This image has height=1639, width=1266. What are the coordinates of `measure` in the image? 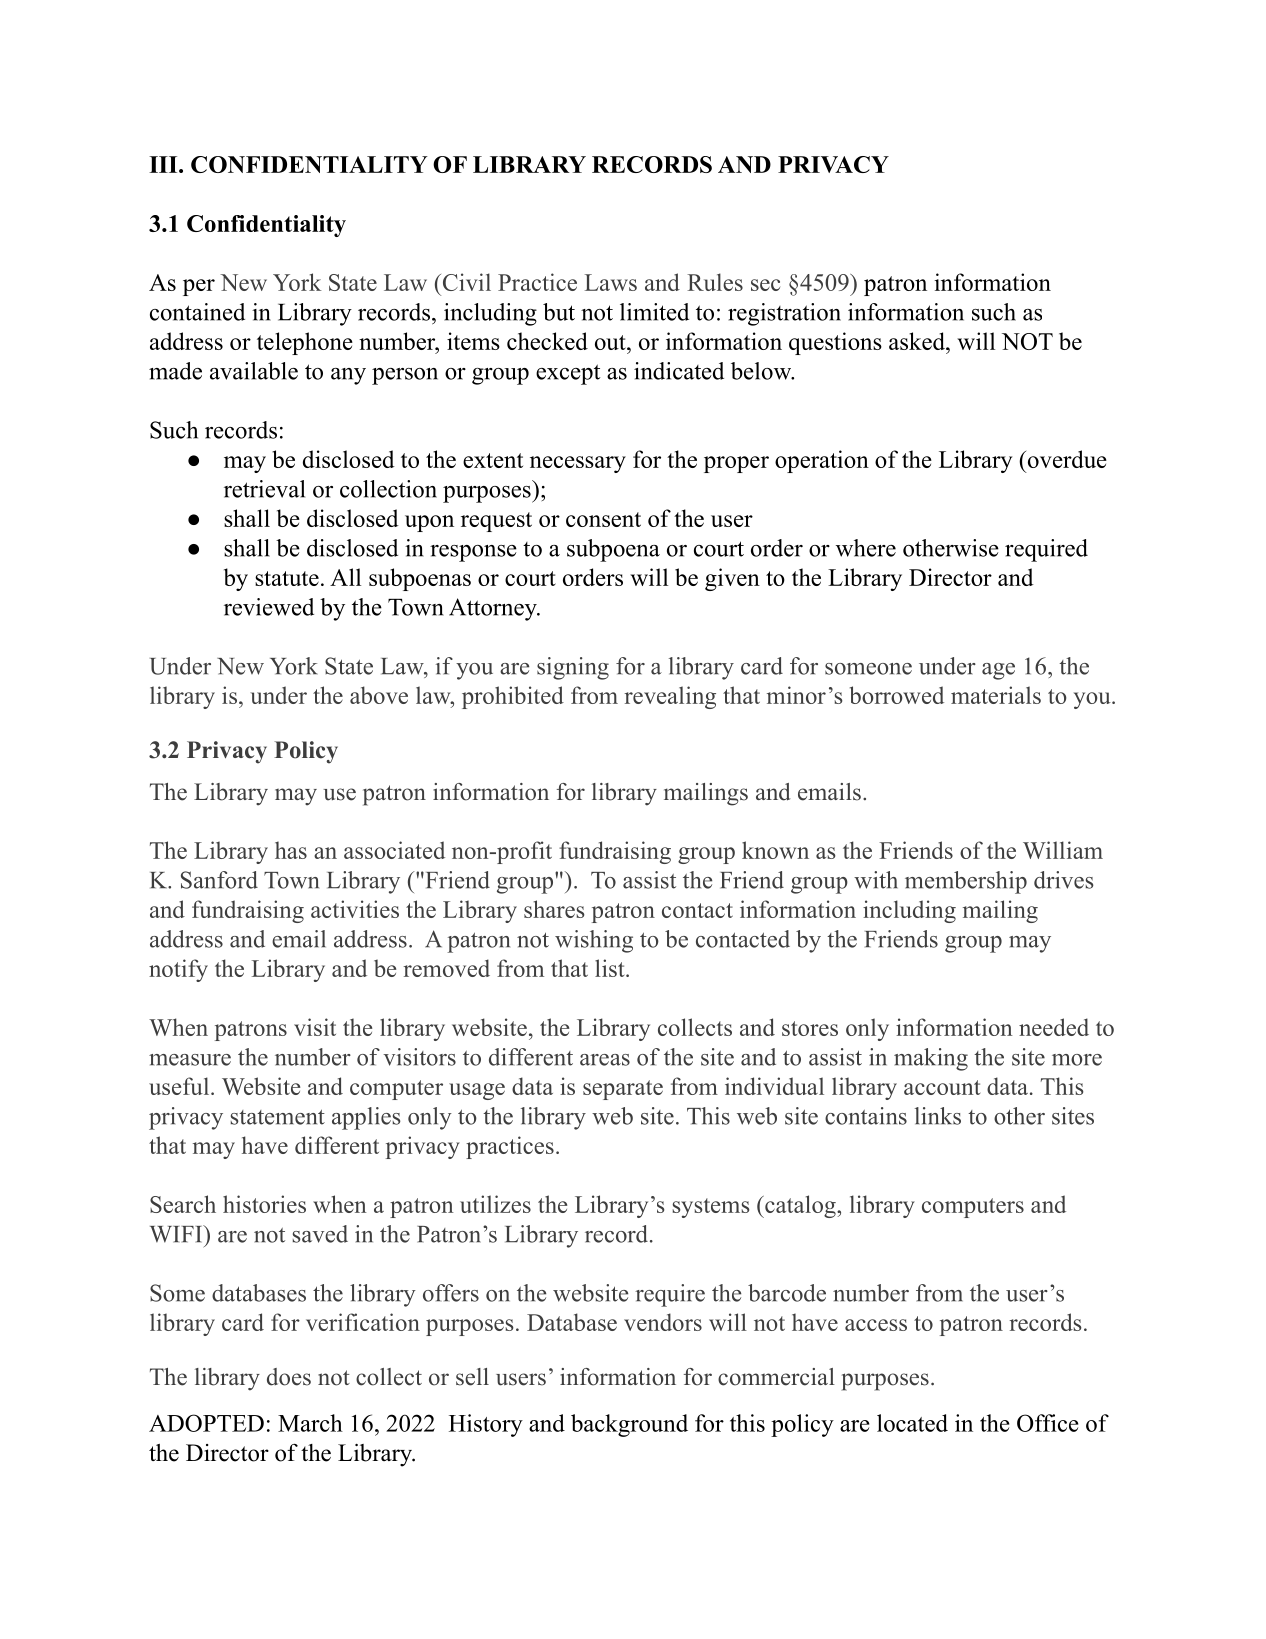 It's located at (190, 1060).
